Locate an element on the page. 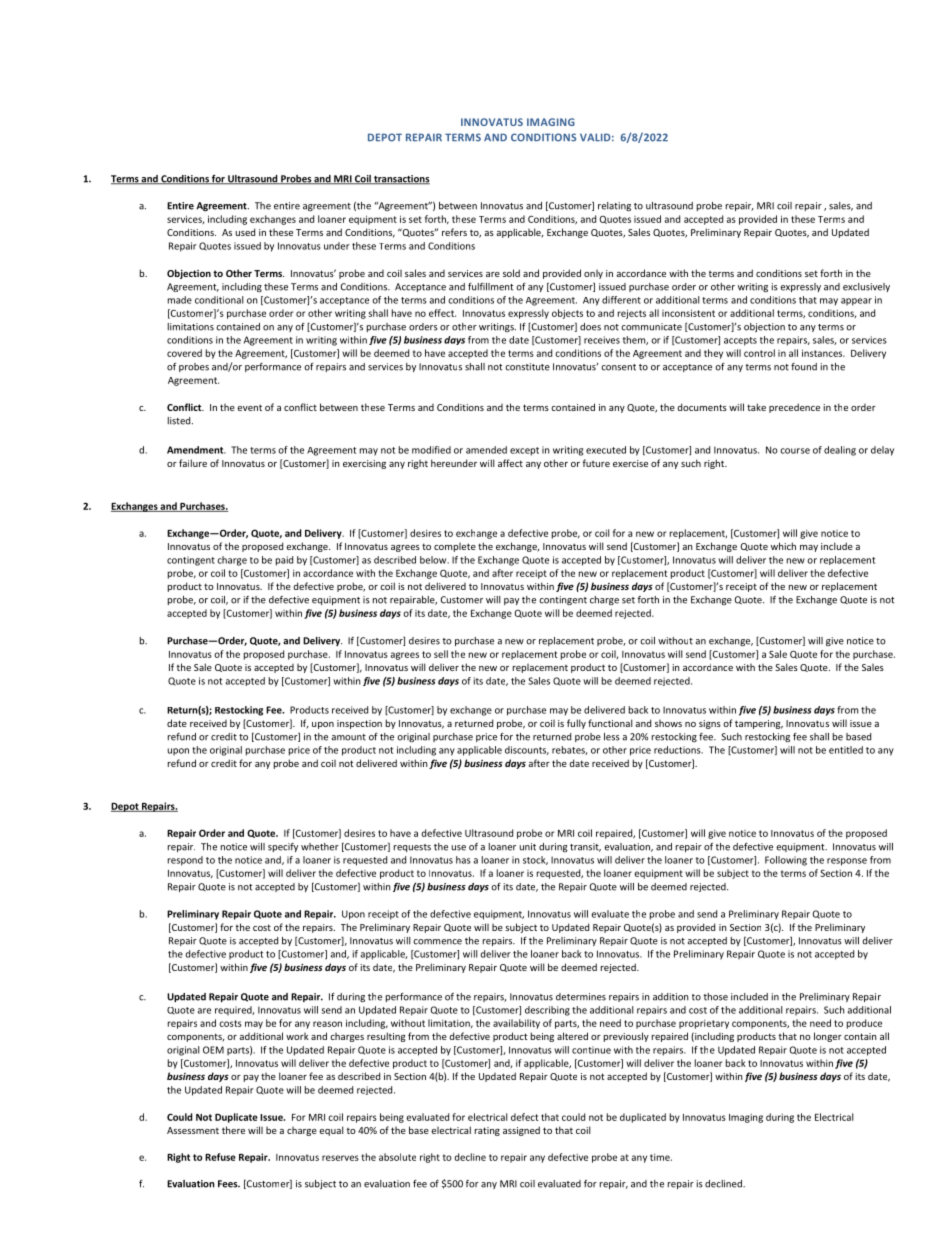 The width and height of the page is (952, 1233). Refuse is located at coordinates (220, 1157).
